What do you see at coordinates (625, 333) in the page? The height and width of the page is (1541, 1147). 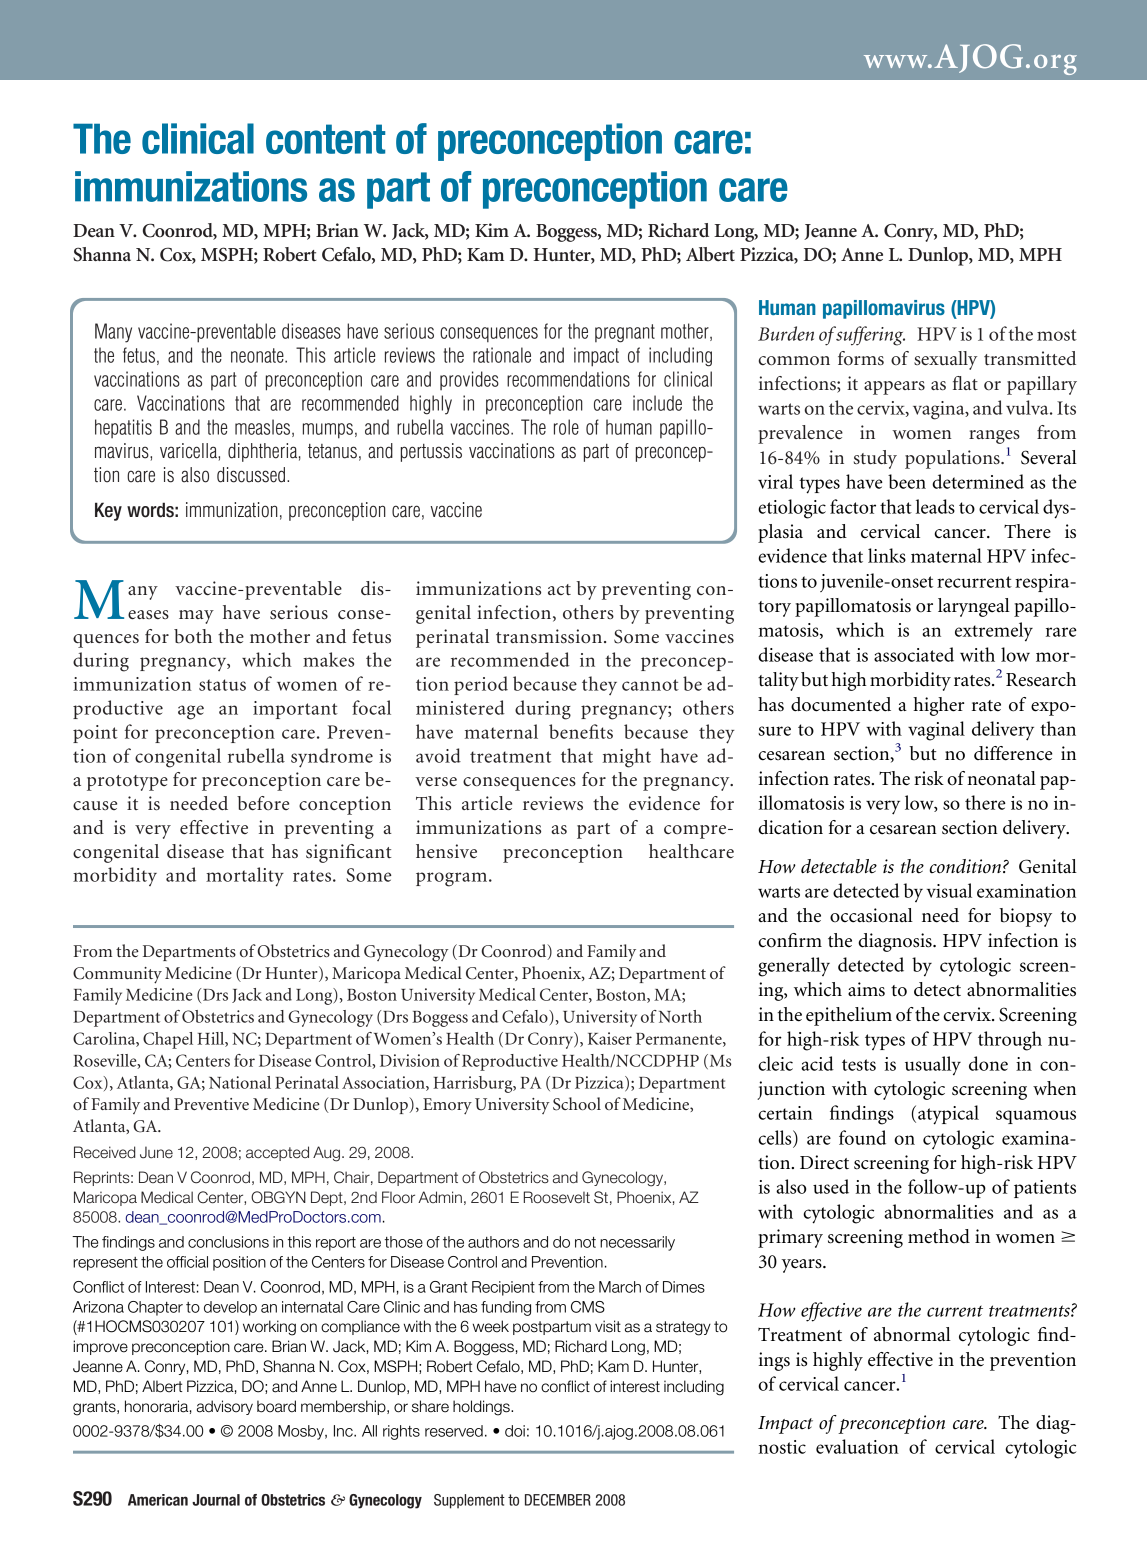 I see `pregnant` at bounding box center [625, 333].
